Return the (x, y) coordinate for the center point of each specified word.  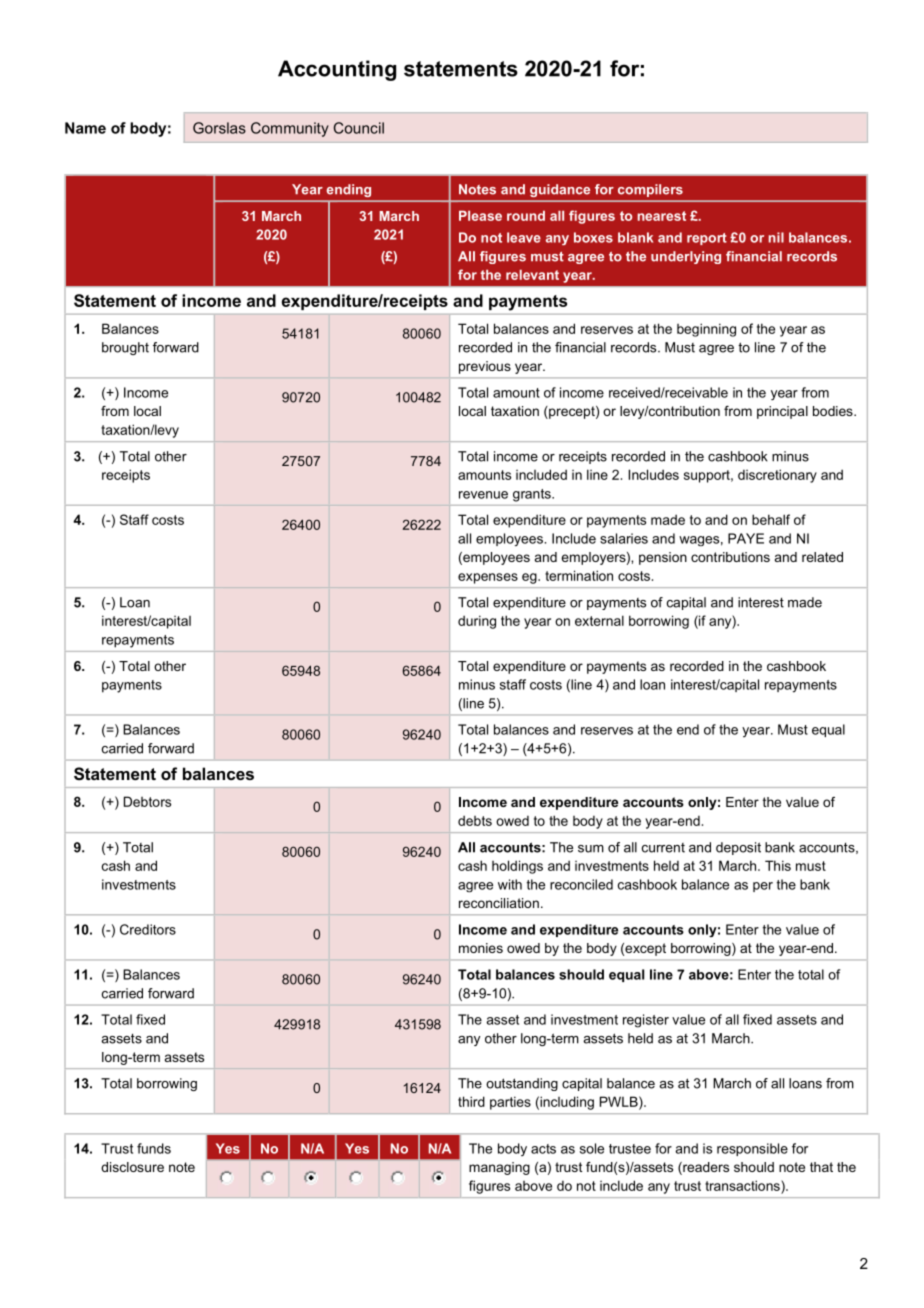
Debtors (147, 801)
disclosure (132, 1167)
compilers (650, 190)
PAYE (746, 538)
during (477, 622)
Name (85, 128)
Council (359, 128)
